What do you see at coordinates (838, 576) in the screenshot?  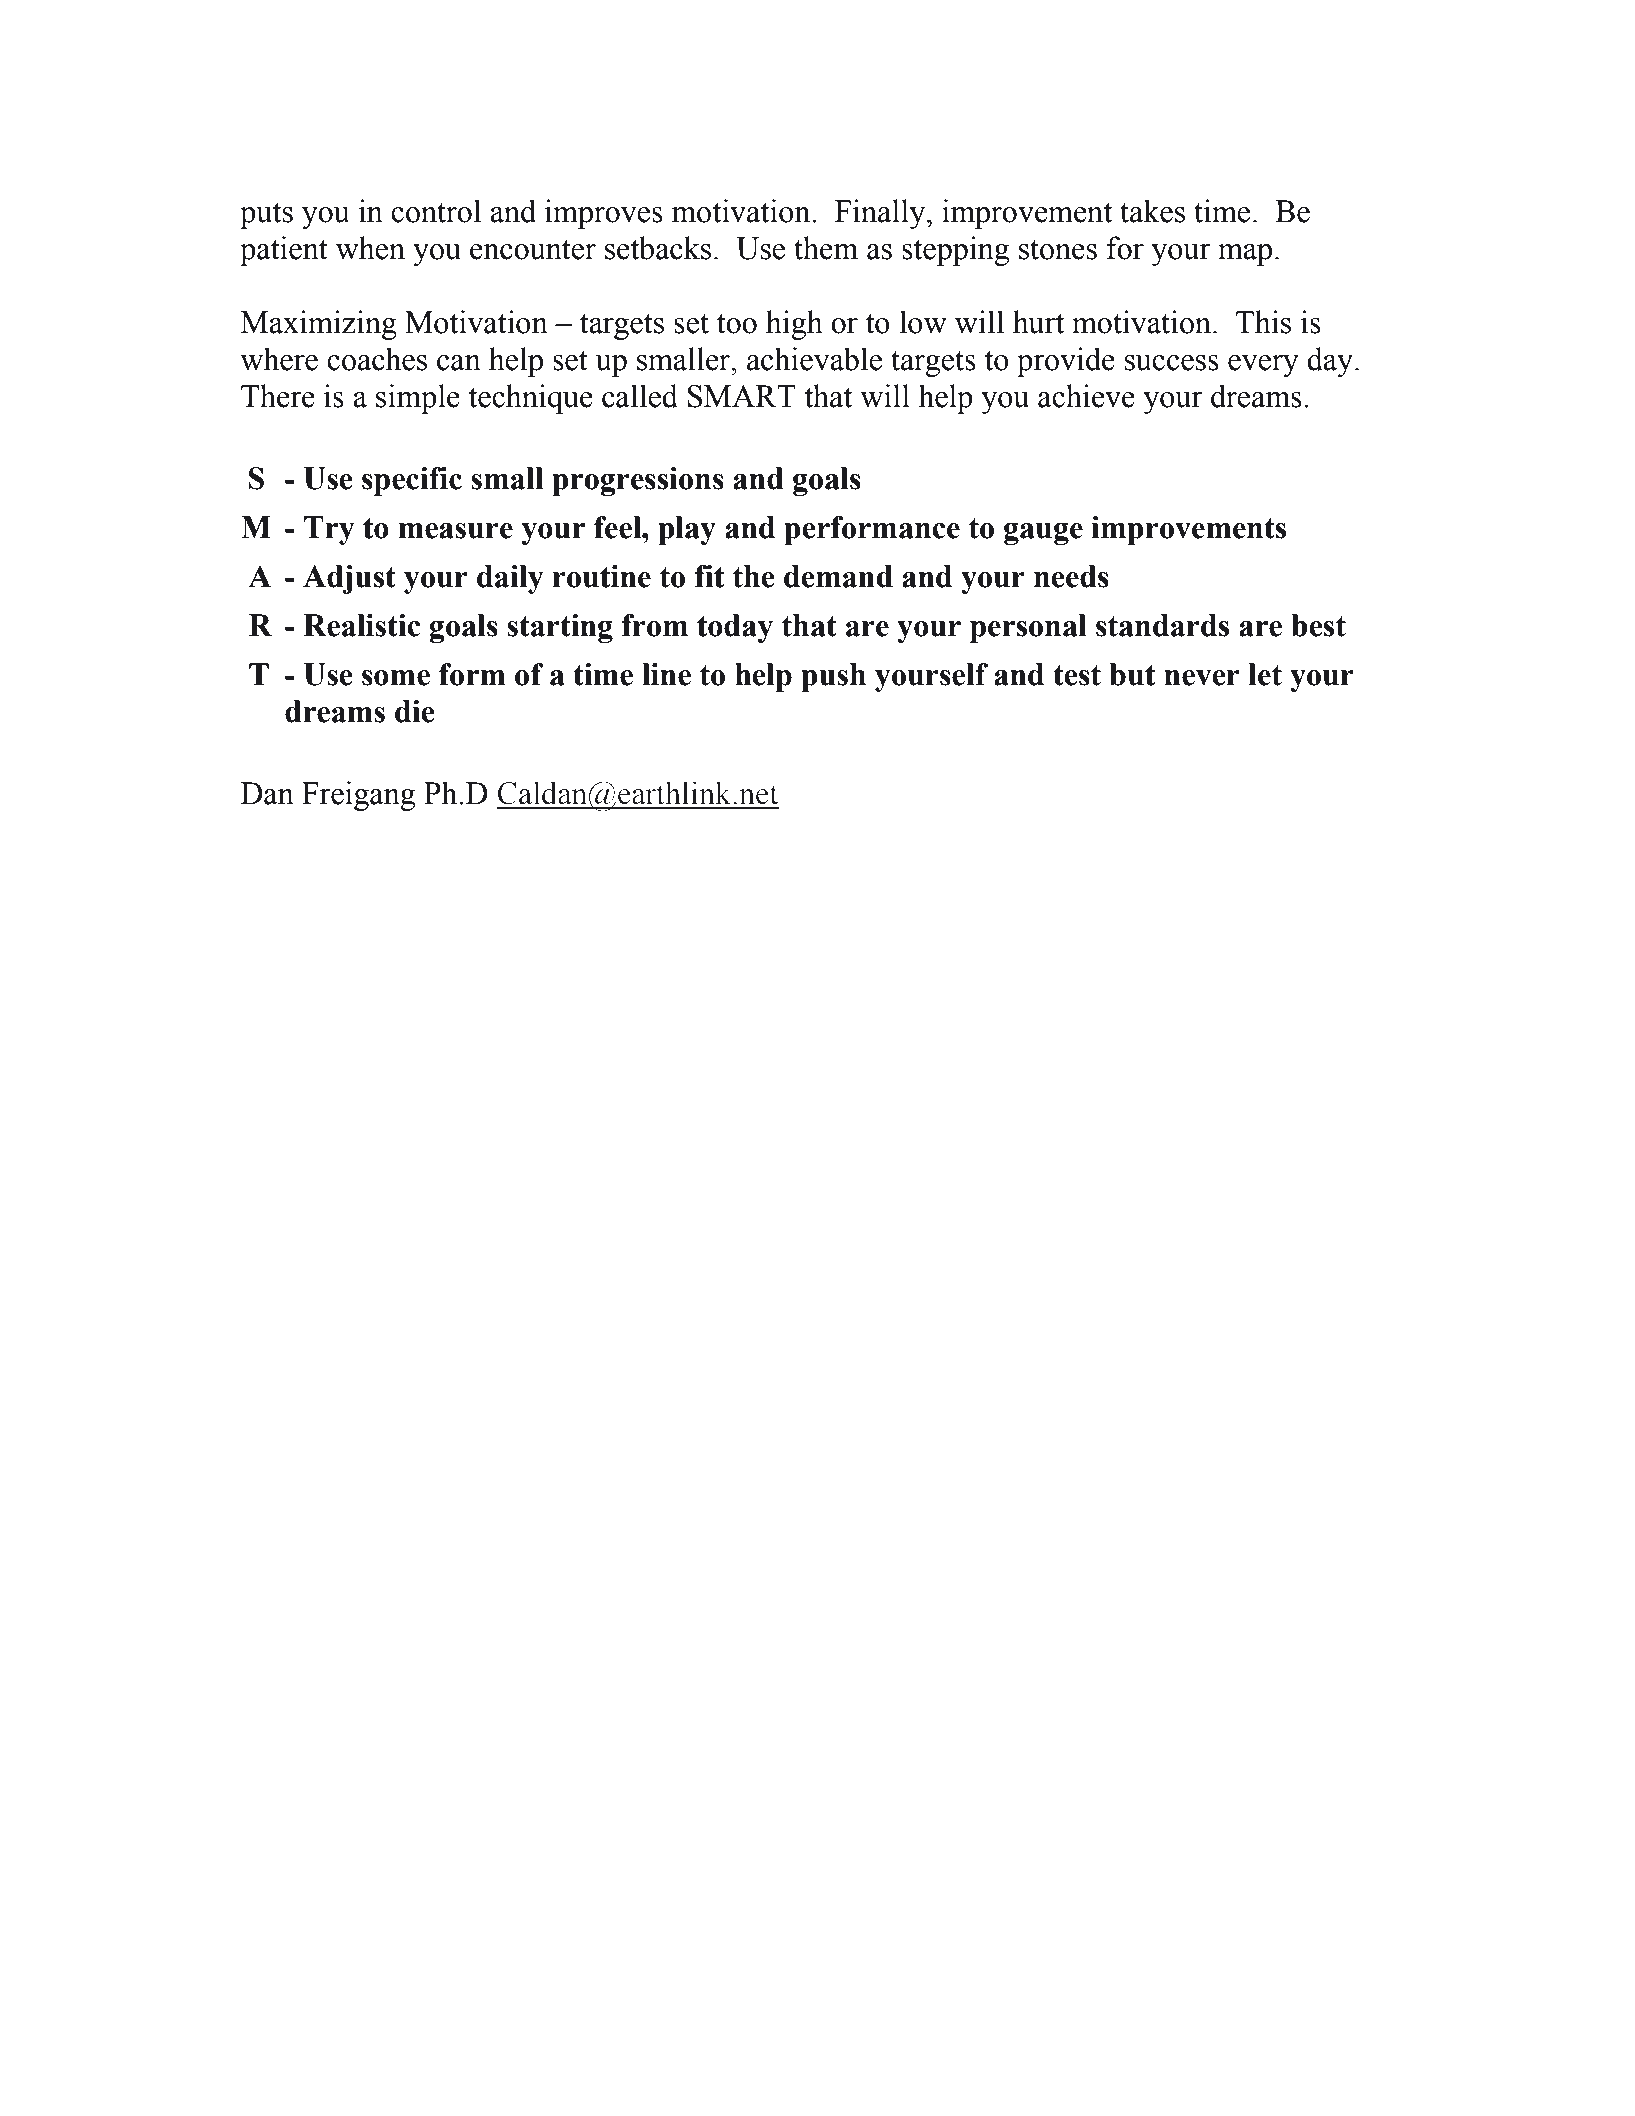 I see `demand` at bounding box center [838, 576].
